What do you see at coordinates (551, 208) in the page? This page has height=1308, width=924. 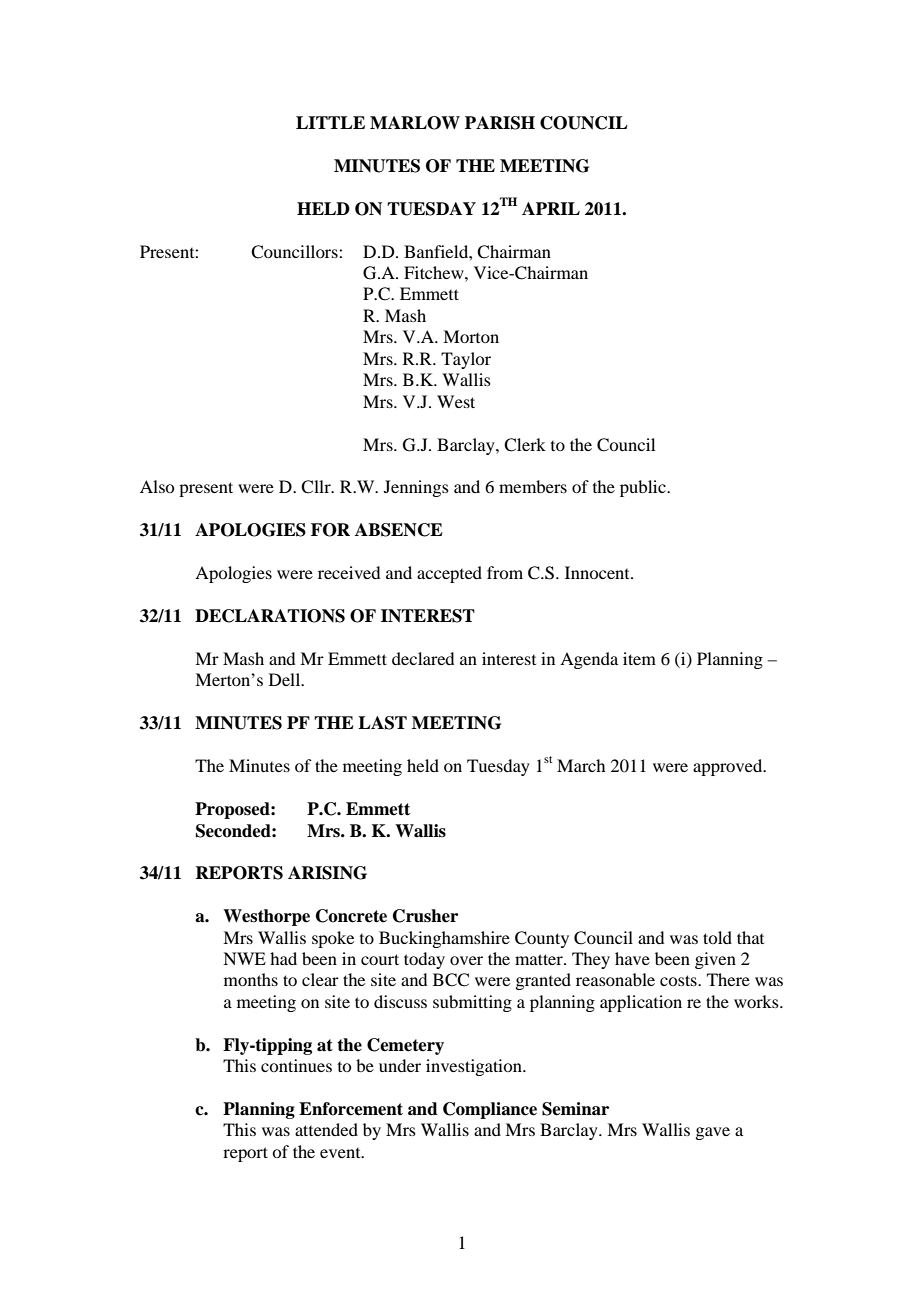 I see `APRIL` at bounding box center [551, 208].
